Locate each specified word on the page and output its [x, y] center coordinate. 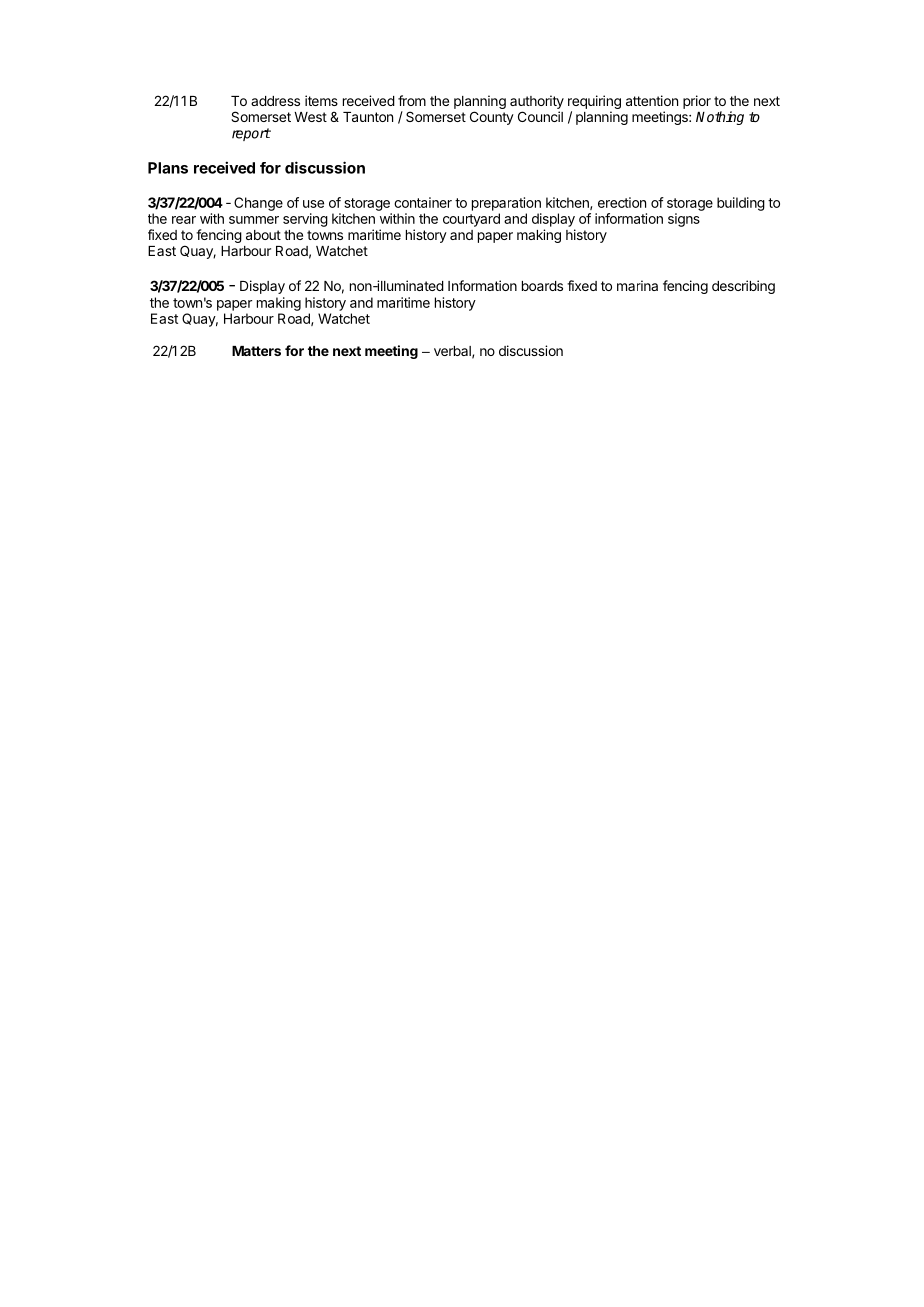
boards [542, 286]
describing [743, 287]
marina [637, 285]
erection [622, 202]
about [263, 235]
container [423, 202]
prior [697, 102]
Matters [256, 351]
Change [258, 204]
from [412, 100]
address [275, 101]
